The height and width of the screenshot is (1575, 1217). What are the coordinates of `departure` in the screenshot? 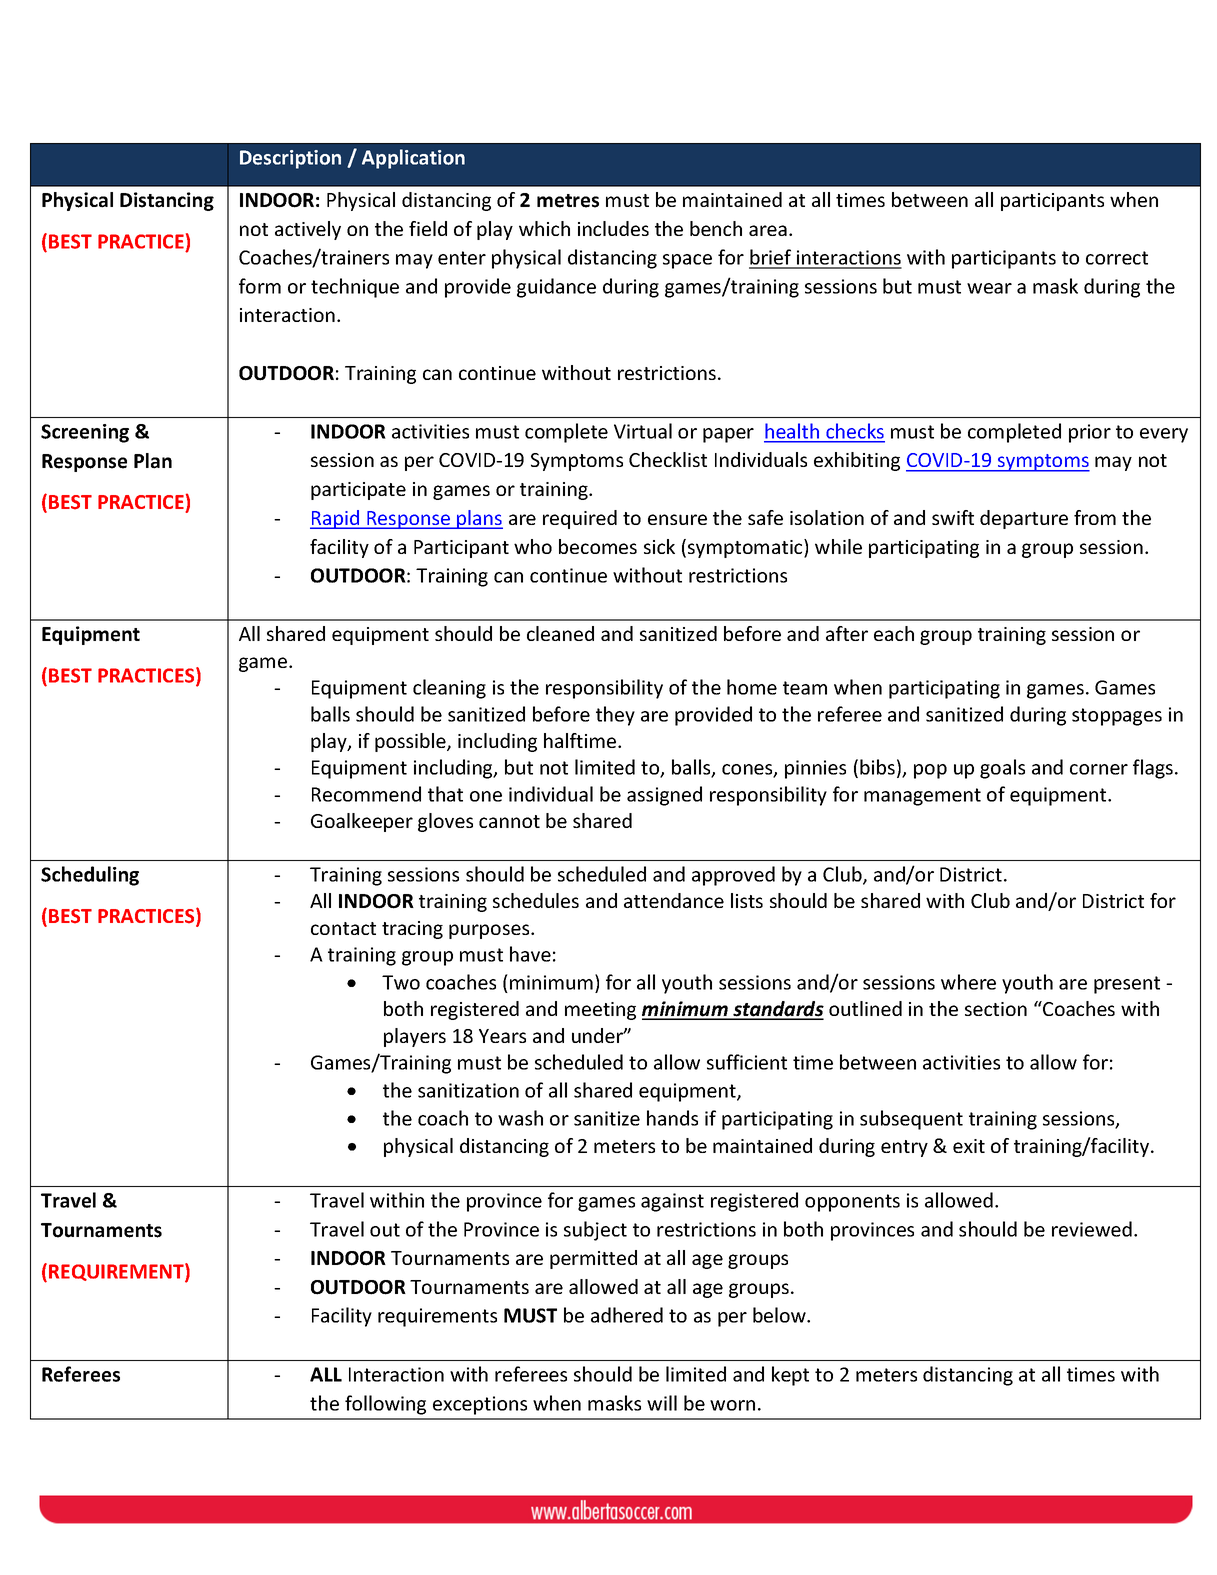 It's located at (1024, 519).
